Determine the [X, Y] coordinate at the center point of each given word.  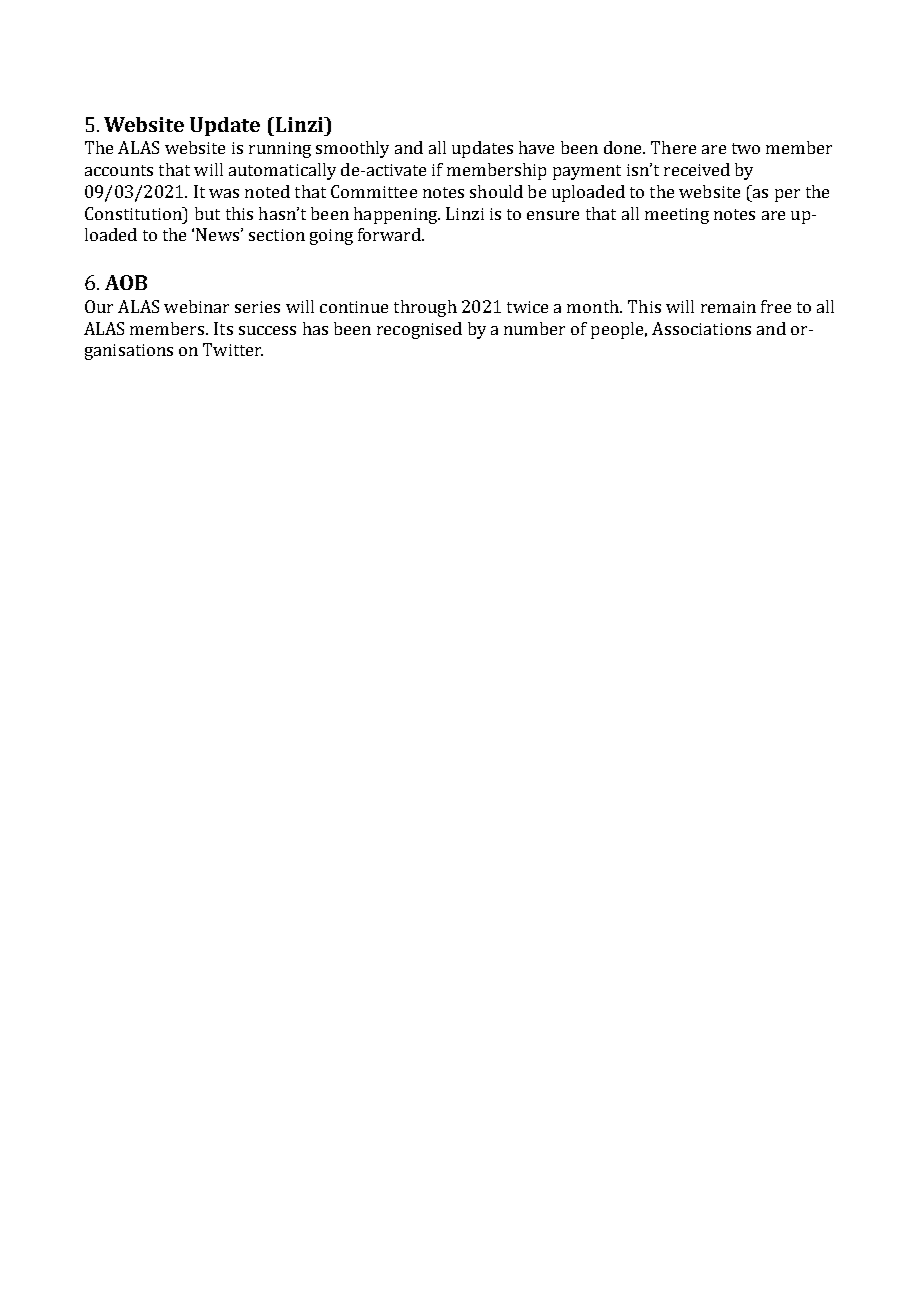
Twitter [233, 349]
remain [728, 307]
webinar [196, 306]
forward [390, 234]
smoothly [352, 149]
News [217, 234]
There [673, 147]
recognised [419, 330]
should [496, 191]
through [425, 308]
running [280, 150]
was [224, 193]
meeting [677, 216]
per [787, 195]
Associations [701, 328]
